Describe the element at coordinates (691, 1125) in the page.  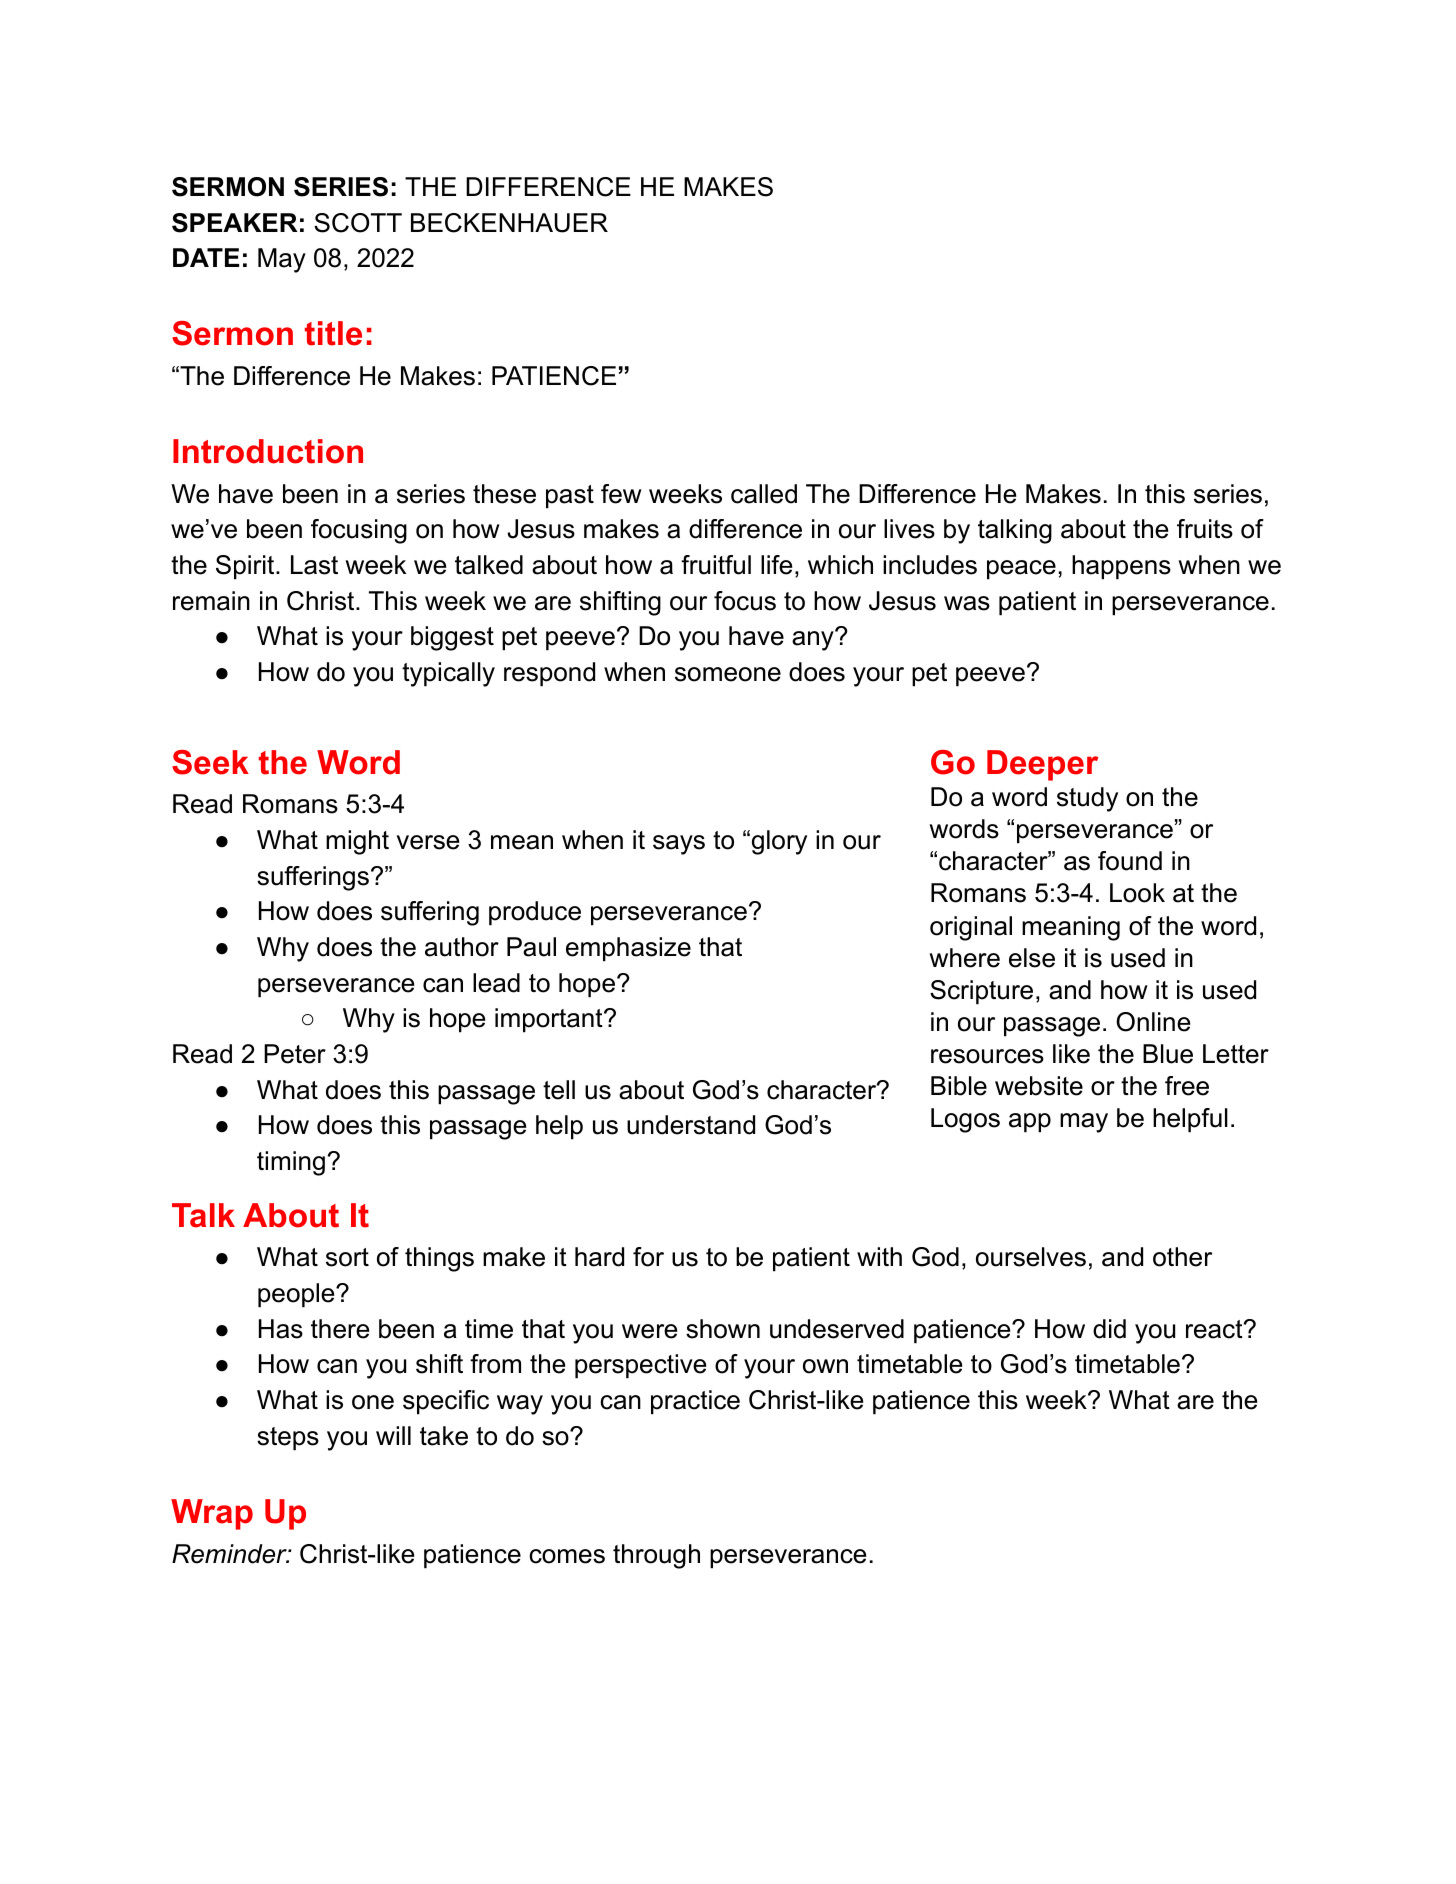
I see `understand` at that location.
